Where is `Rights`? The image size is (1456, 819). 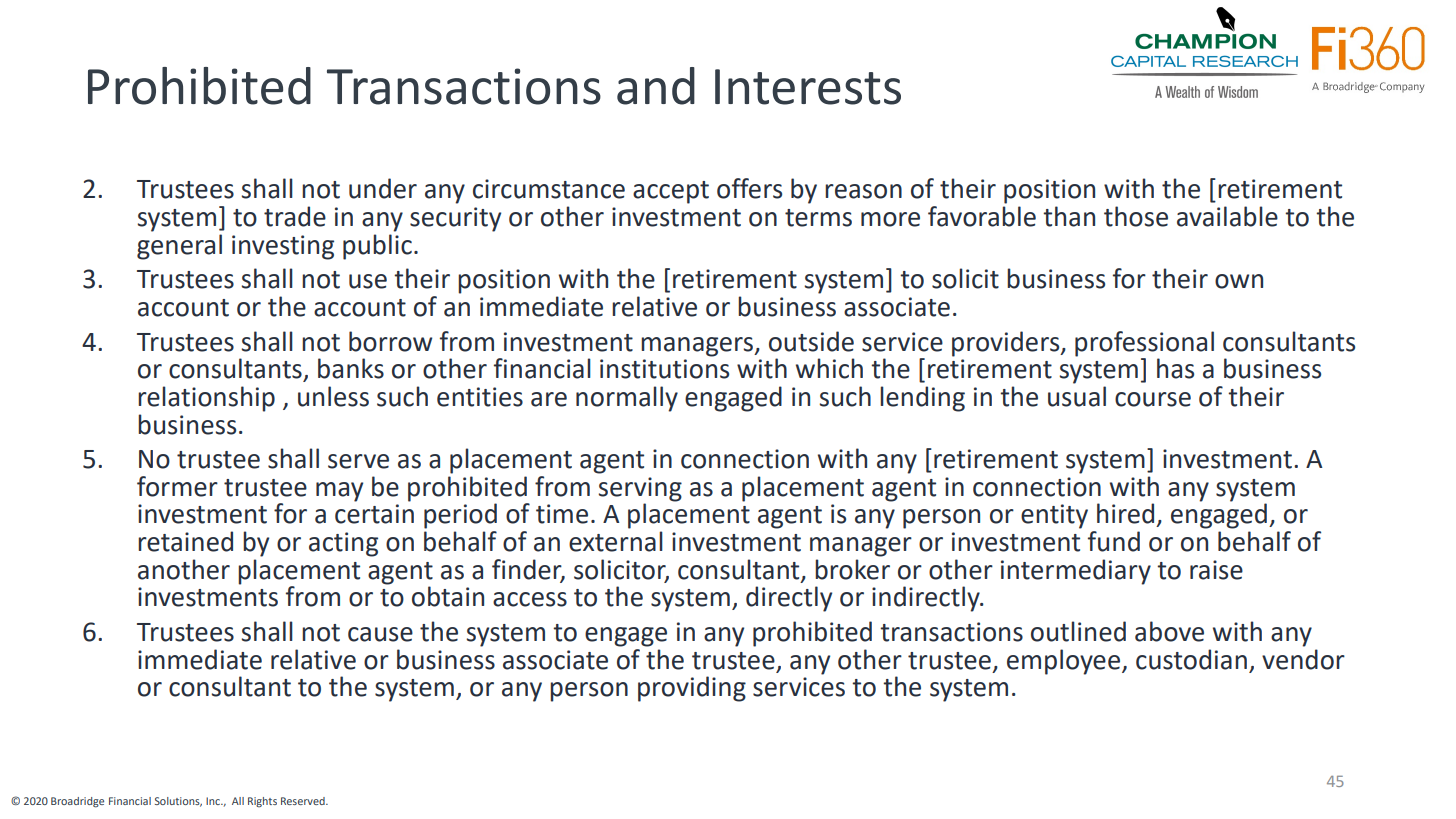 Rights is located at coordinates (262, 802).
